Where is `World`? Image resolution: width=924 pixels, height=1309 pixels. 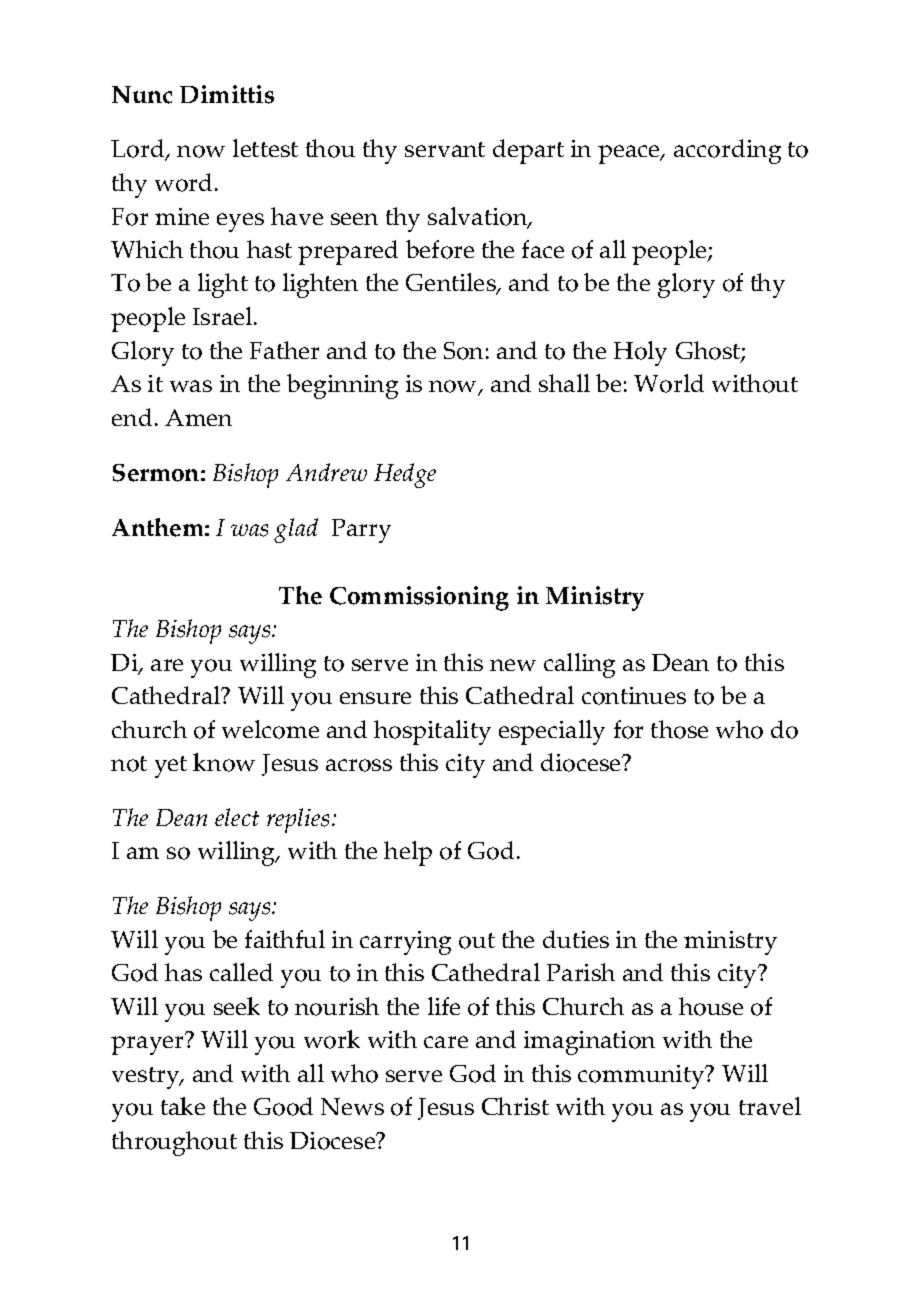 World is located at coordinates (669, 383).
